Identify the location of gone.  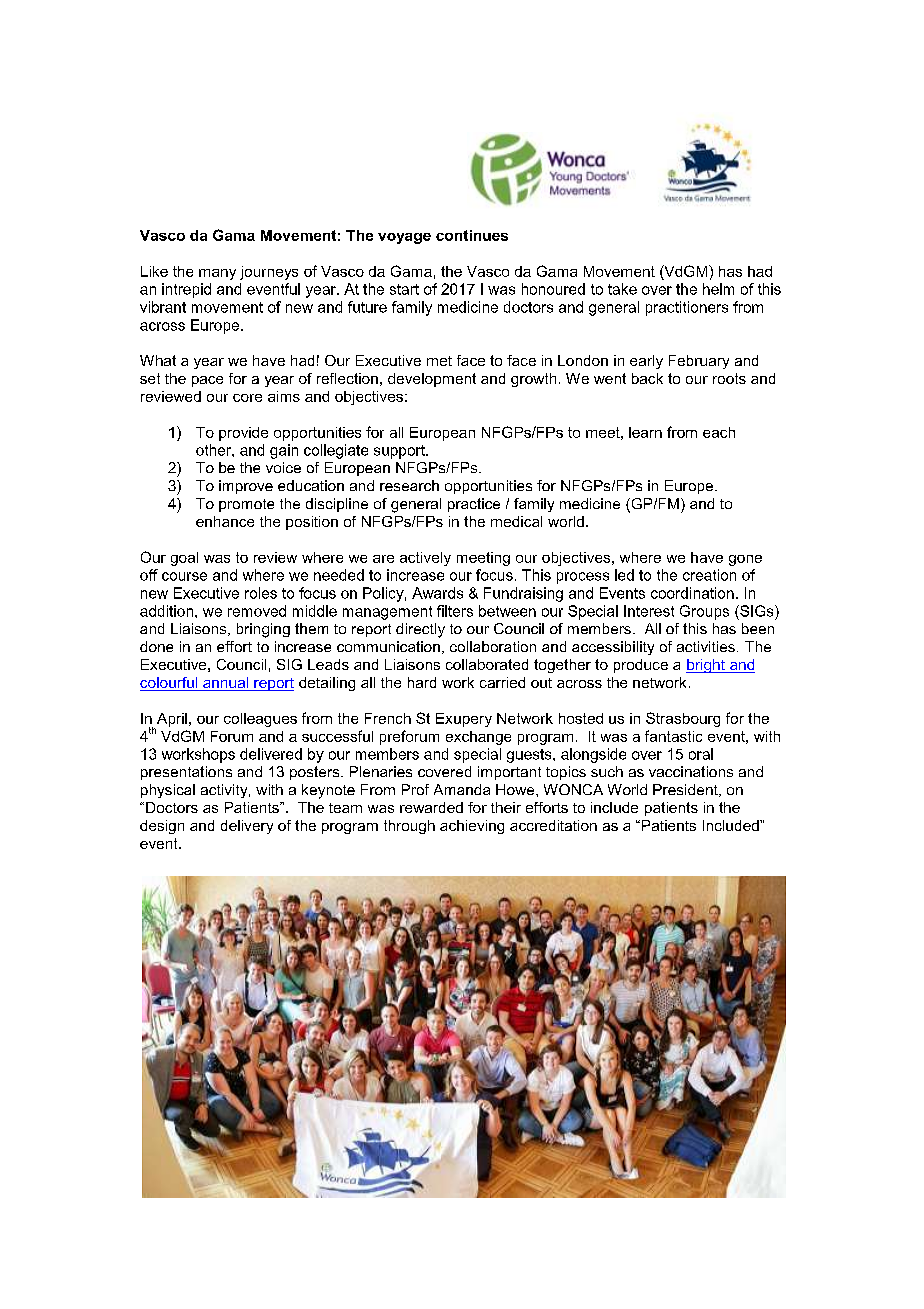
(745, 560).
